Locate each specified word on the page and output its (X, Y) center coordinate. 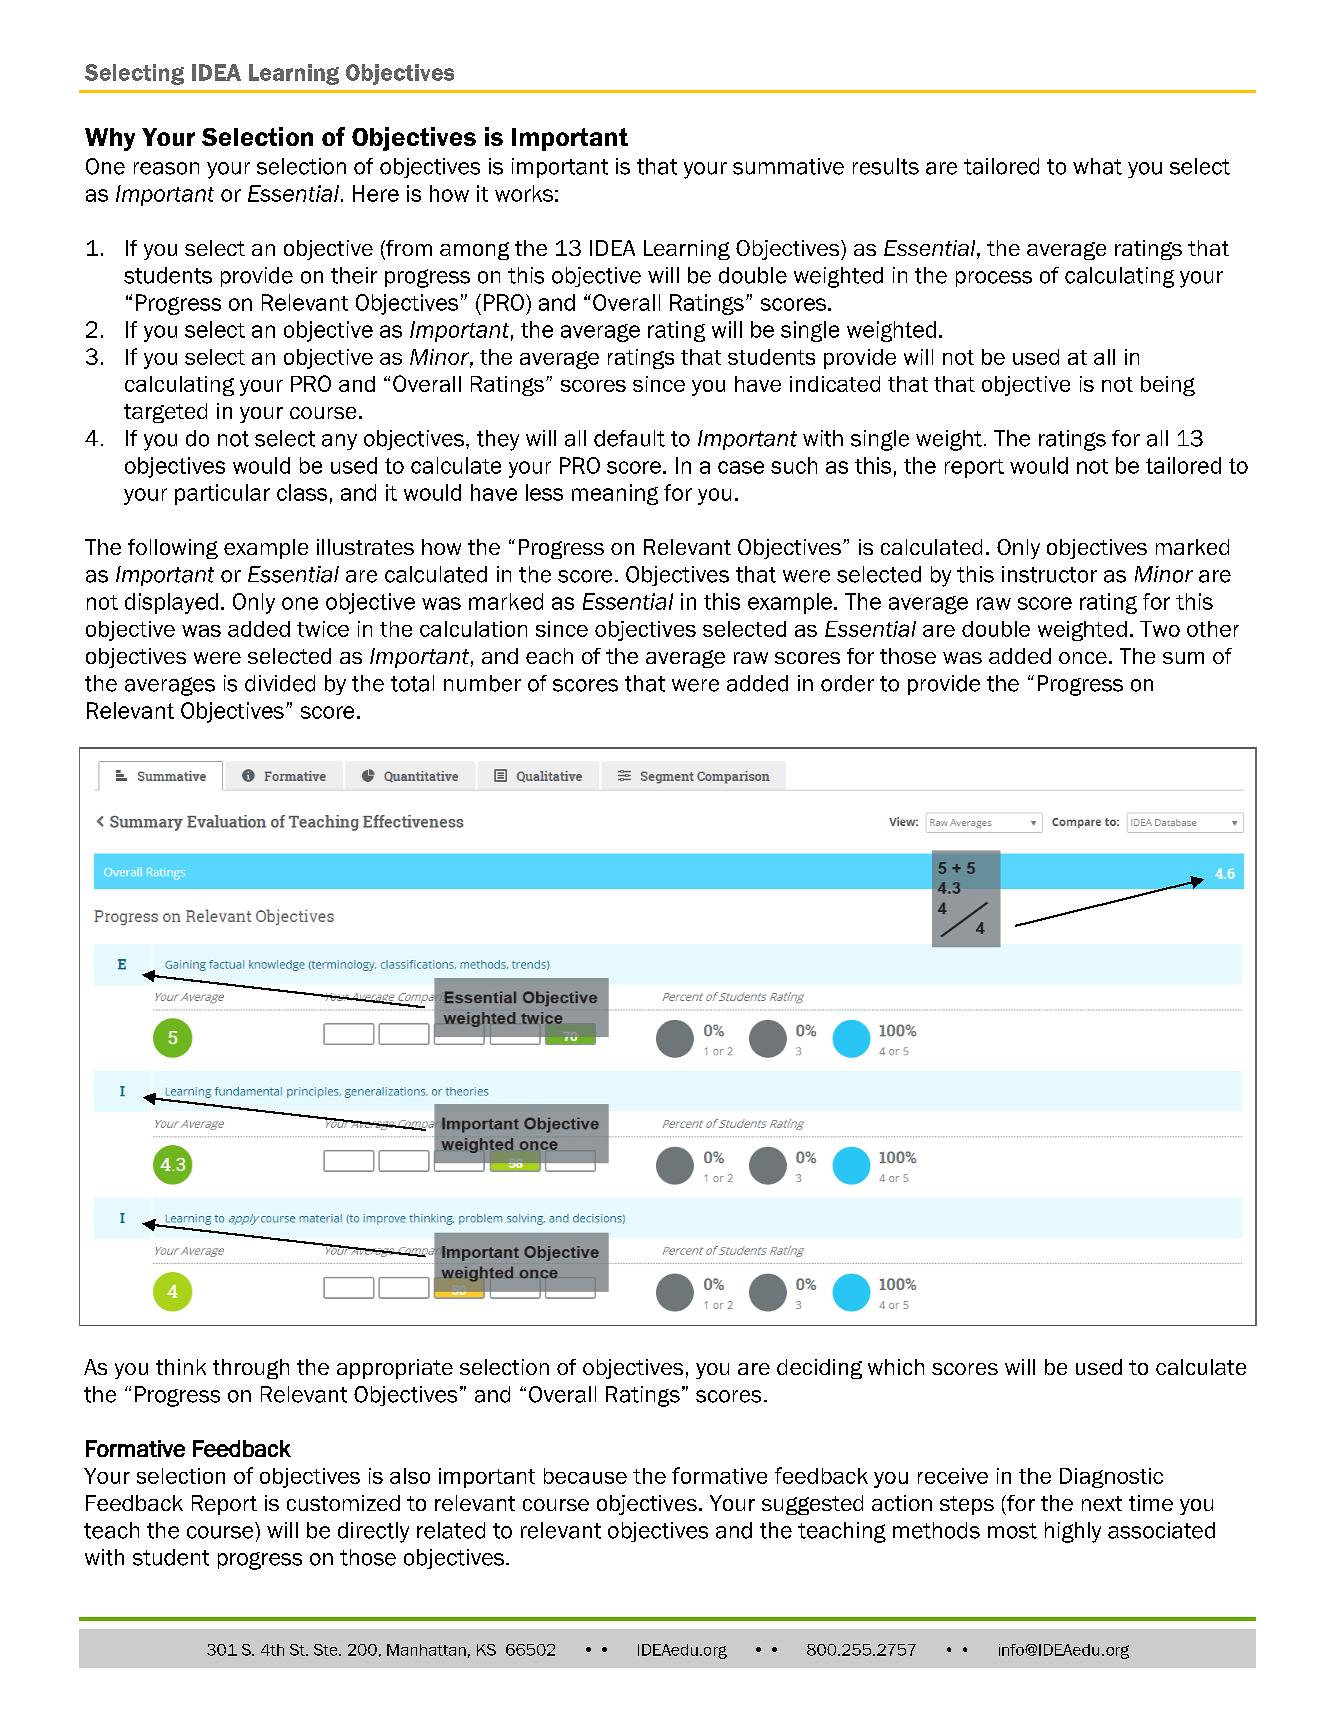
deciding (819, 1369)
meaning (615, 494)
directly (373, 1532)
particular (222, 494)
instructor (1049, 574)
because (585, 1476)
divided (280, 683)
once (1083, 658)
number (482, 683)
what (1097, 166)
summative (788, 166)
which (896, 1367)
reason (166, 168)
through (251, 1369)
